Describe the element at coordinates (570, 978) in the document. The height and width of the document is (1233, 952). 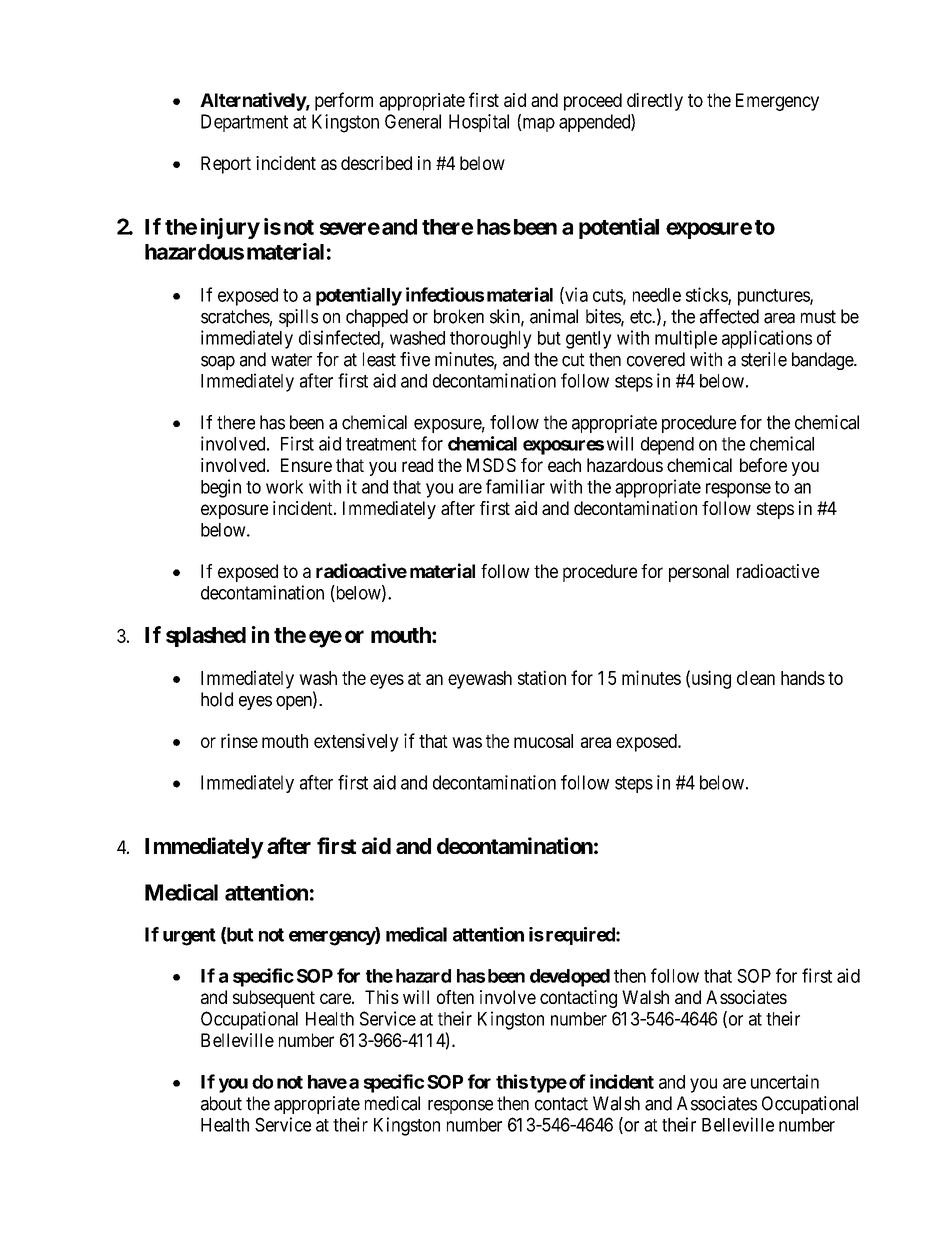
I see `developed` at that location.
